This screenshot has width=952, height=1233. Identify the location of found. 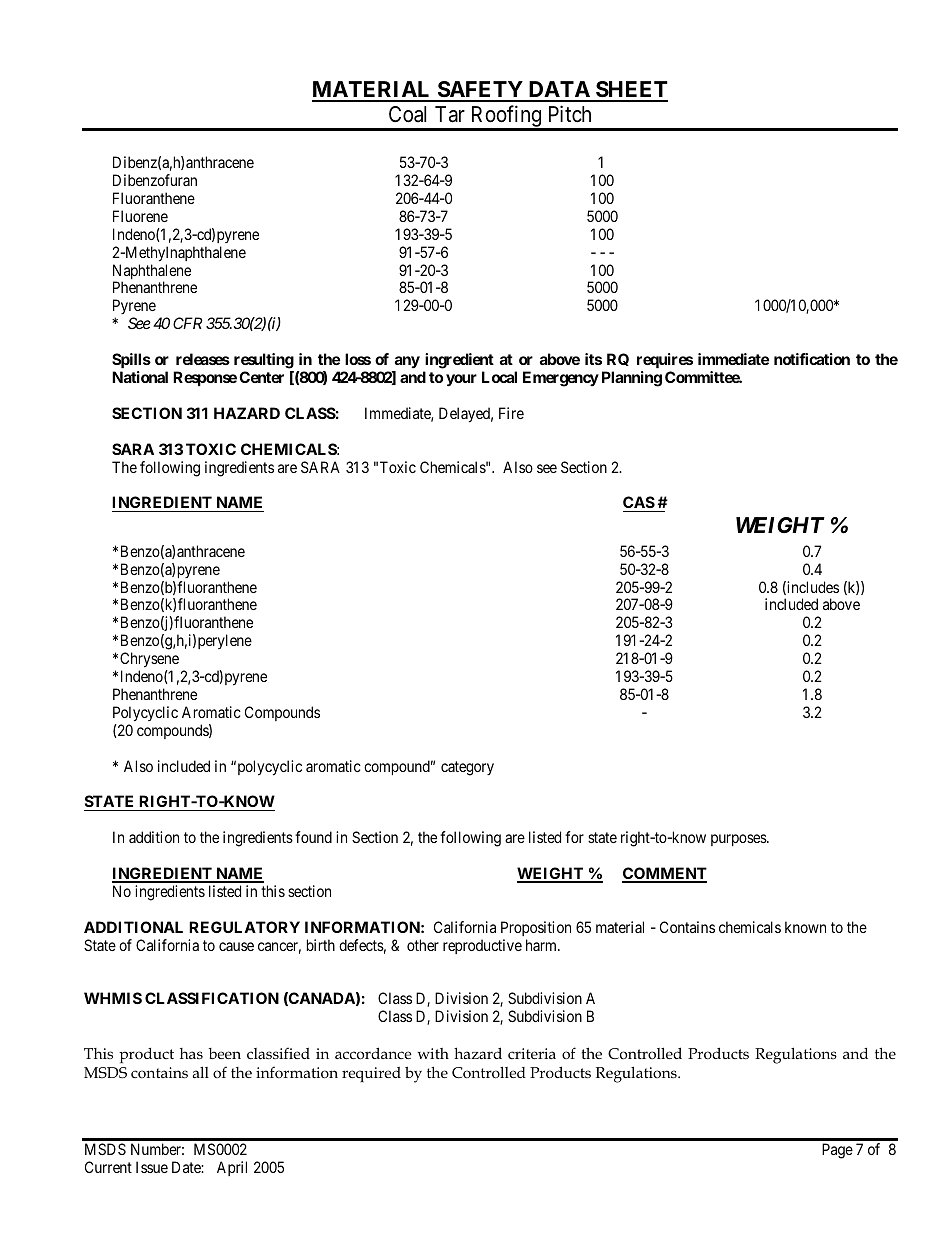
(313, 837).
